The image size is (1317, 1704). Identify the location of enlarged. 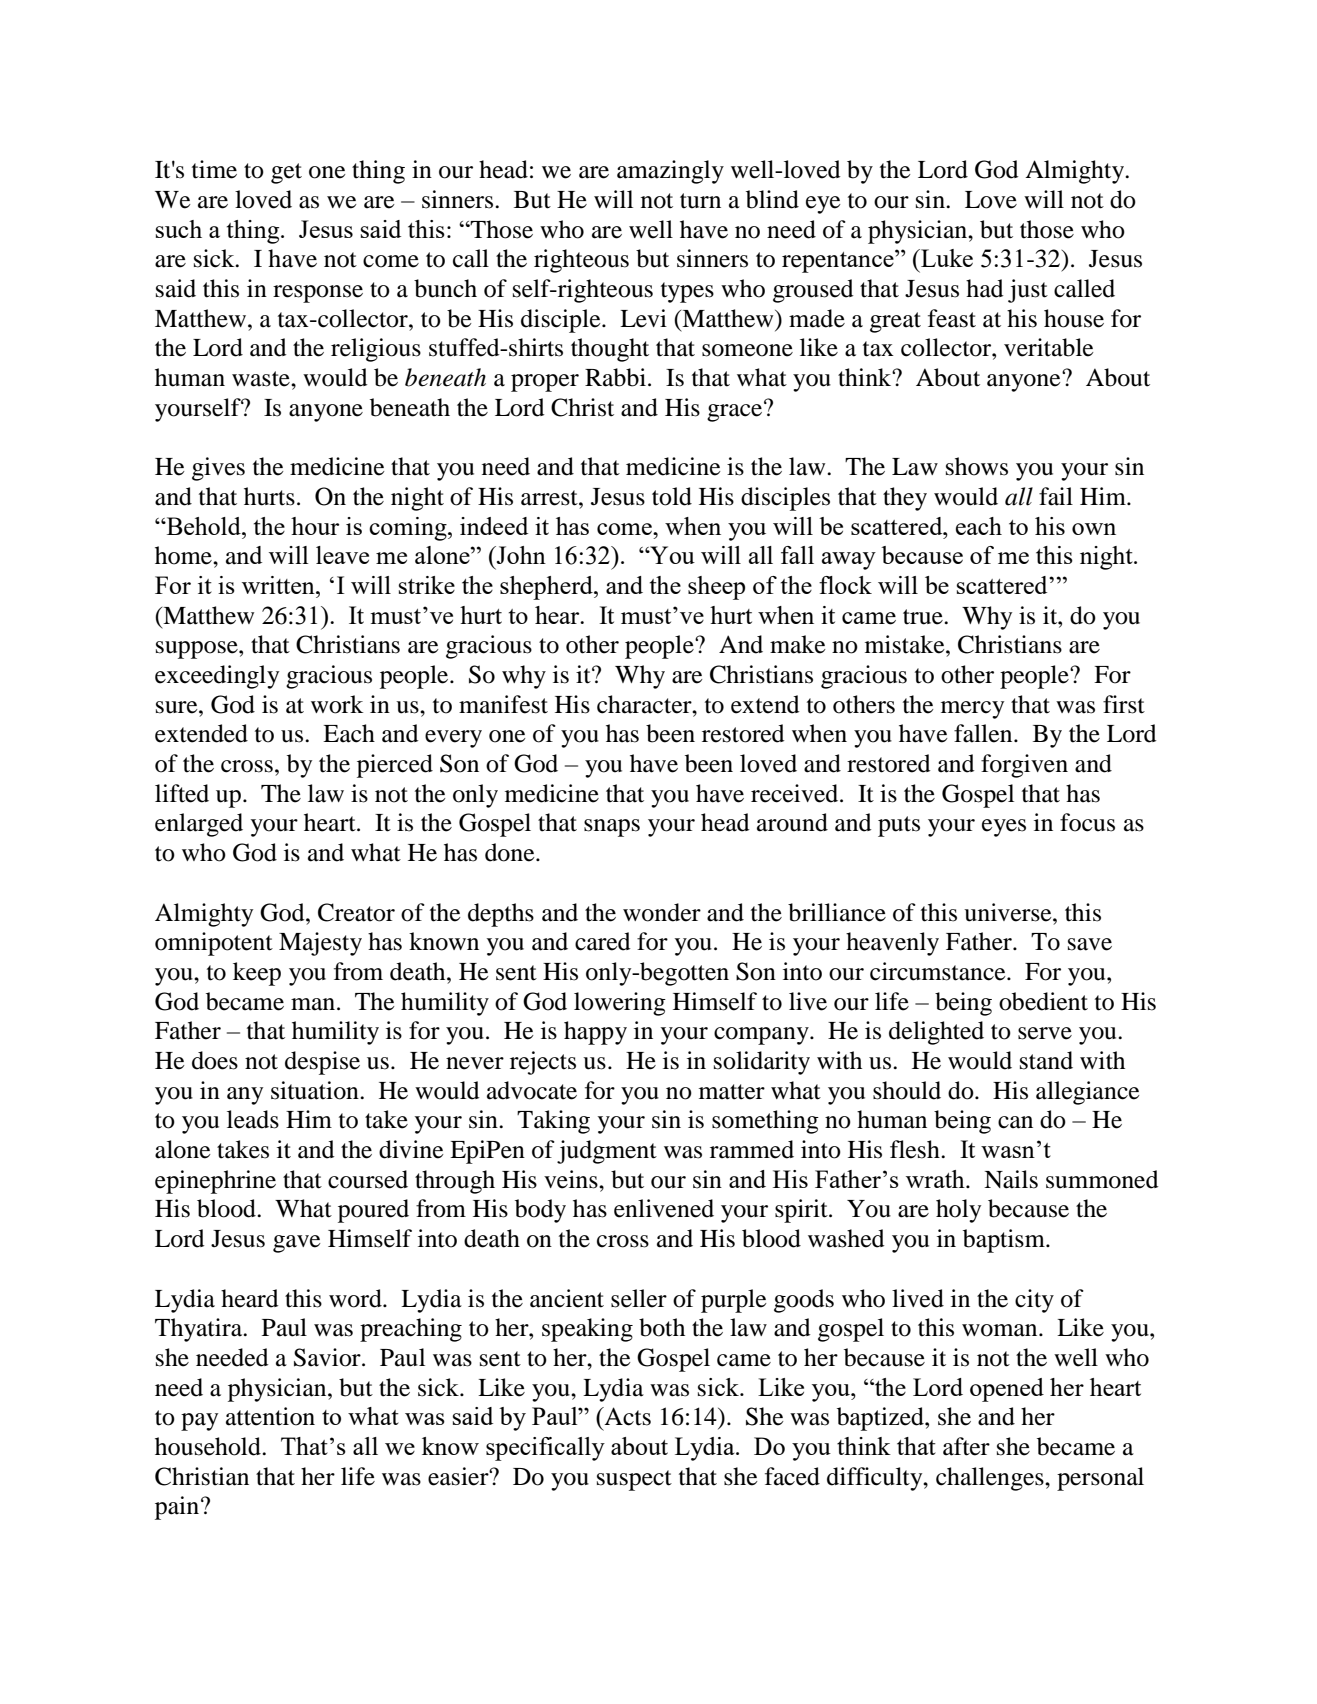
(199, 825).
